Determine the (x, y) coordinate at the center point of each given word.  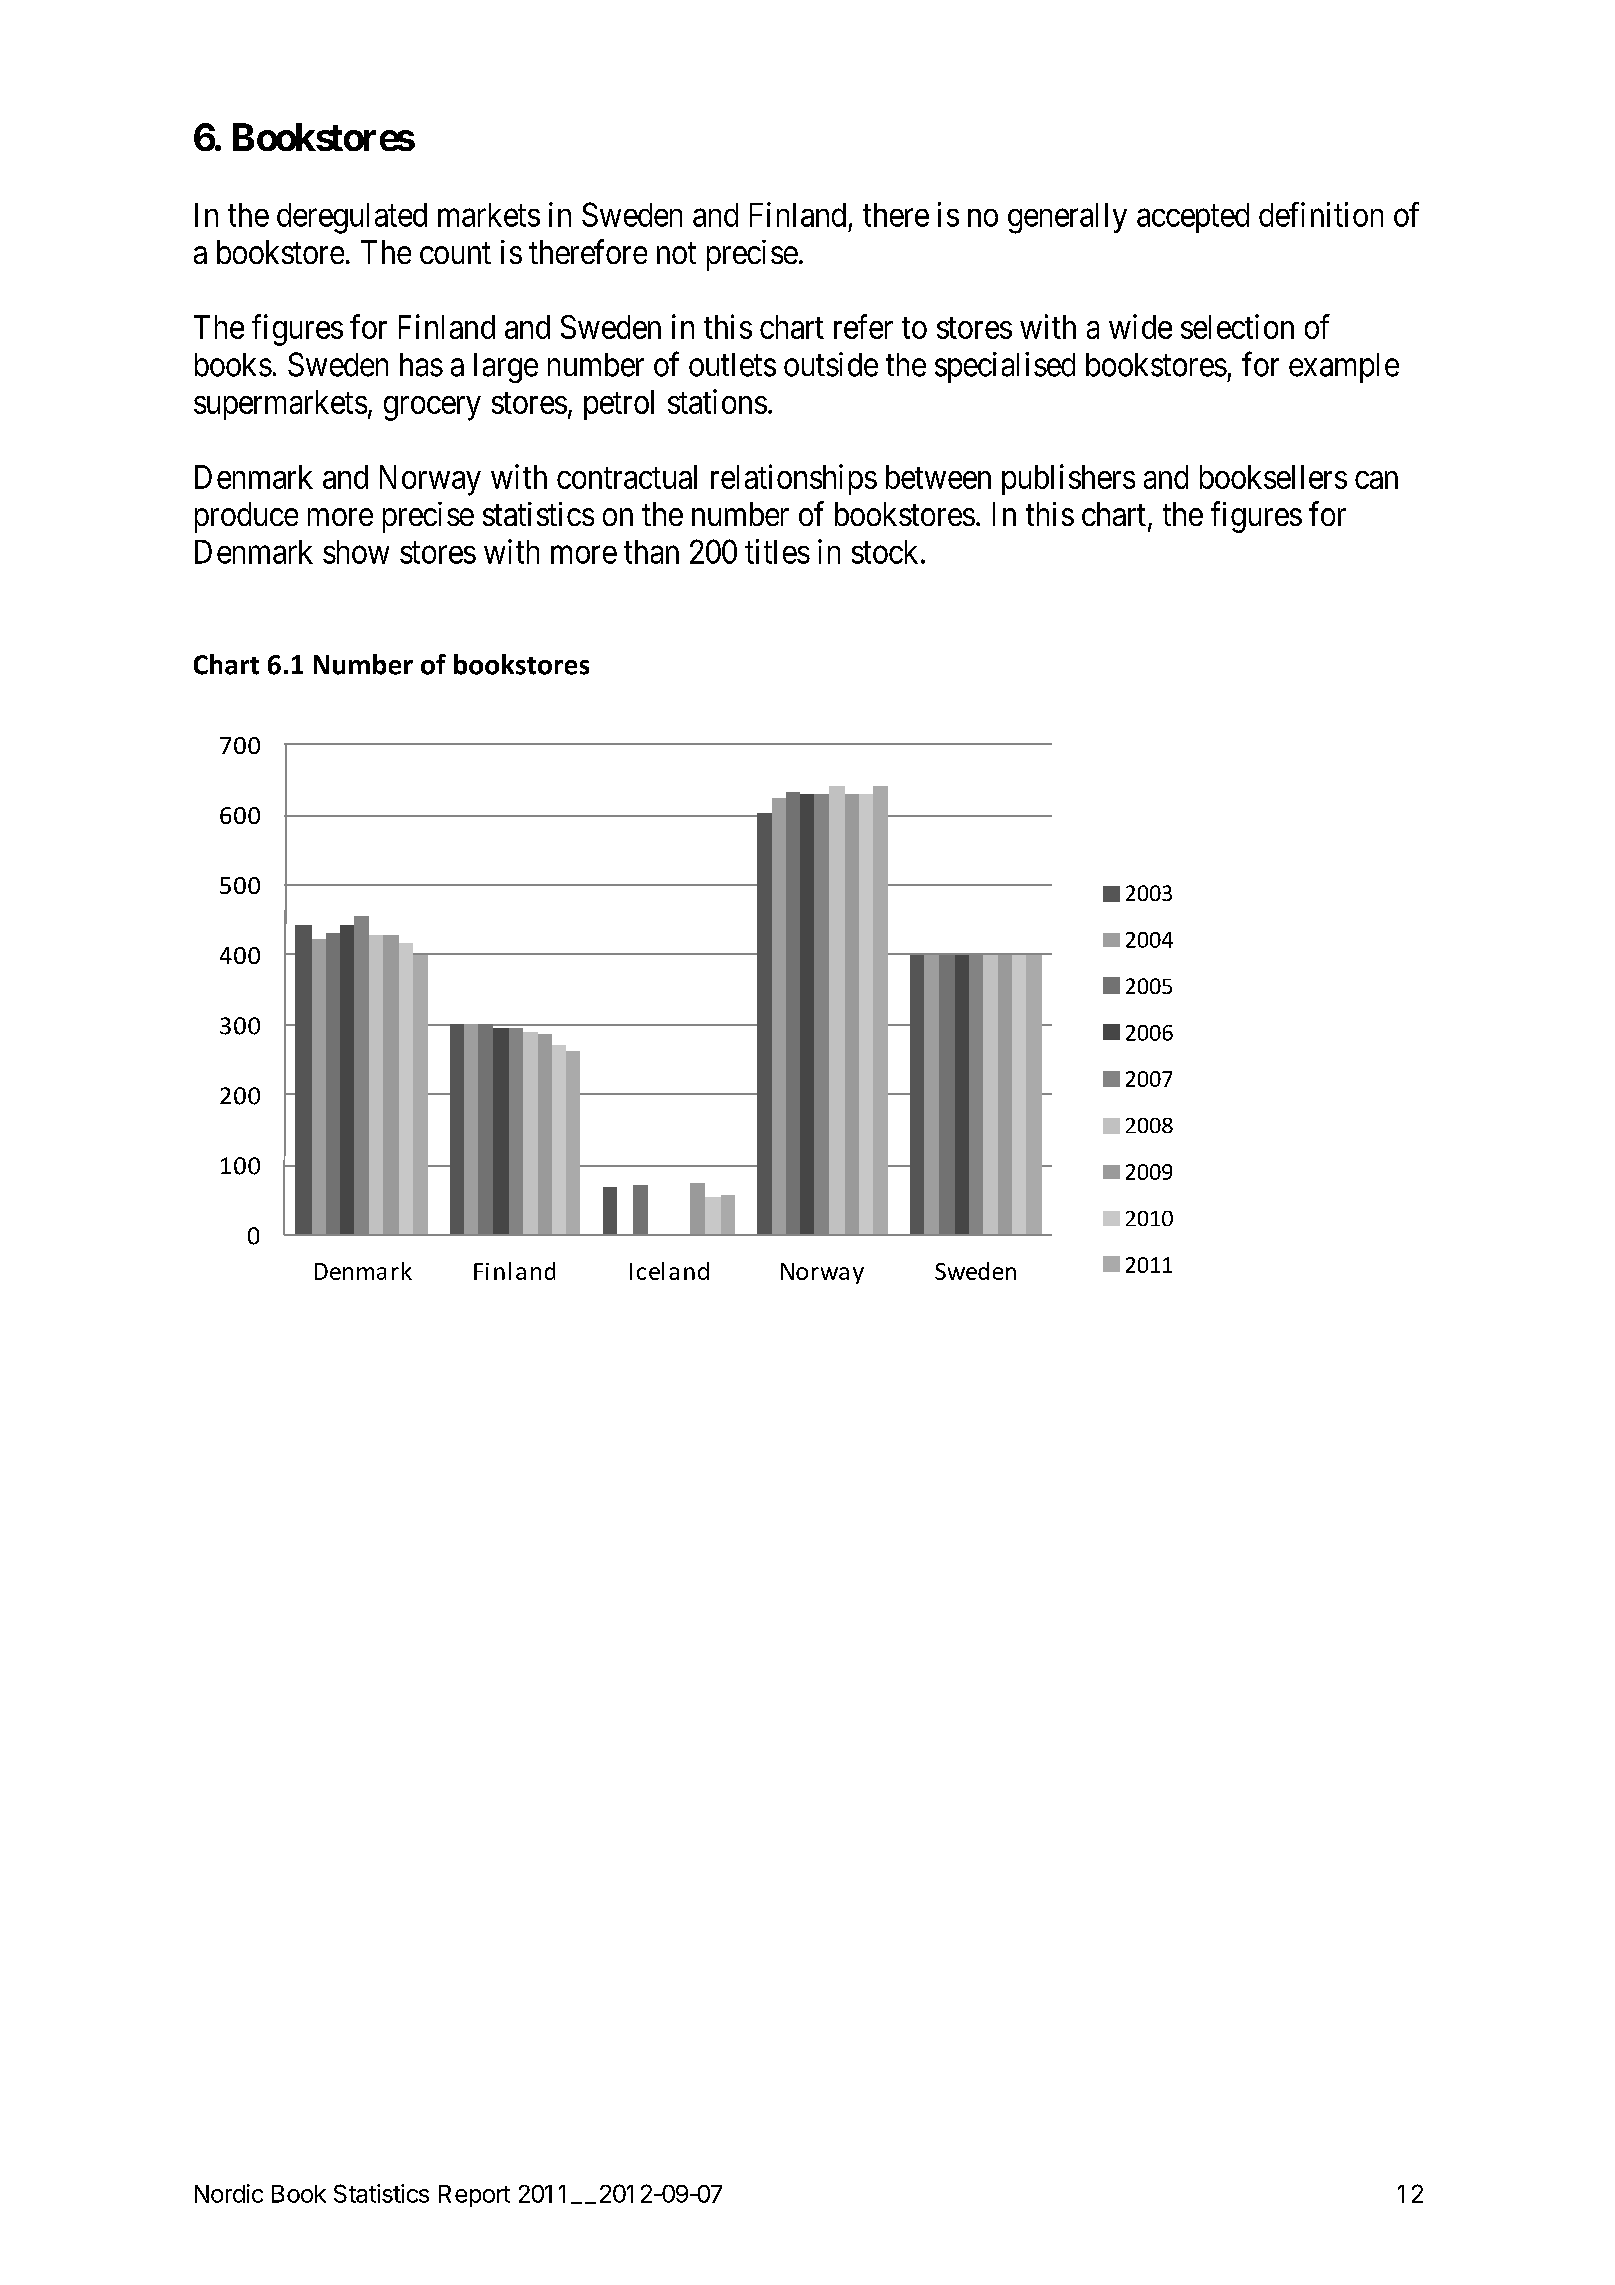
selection (1237, 326)
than (651, 552)
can (1376, 480)
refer (863, 326)
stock (885, 552)
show (356, 552)
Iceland (669, 1271)
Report (474, 2196)
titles (777, 551)
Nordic (229, 2193)
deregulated (352, 218)
